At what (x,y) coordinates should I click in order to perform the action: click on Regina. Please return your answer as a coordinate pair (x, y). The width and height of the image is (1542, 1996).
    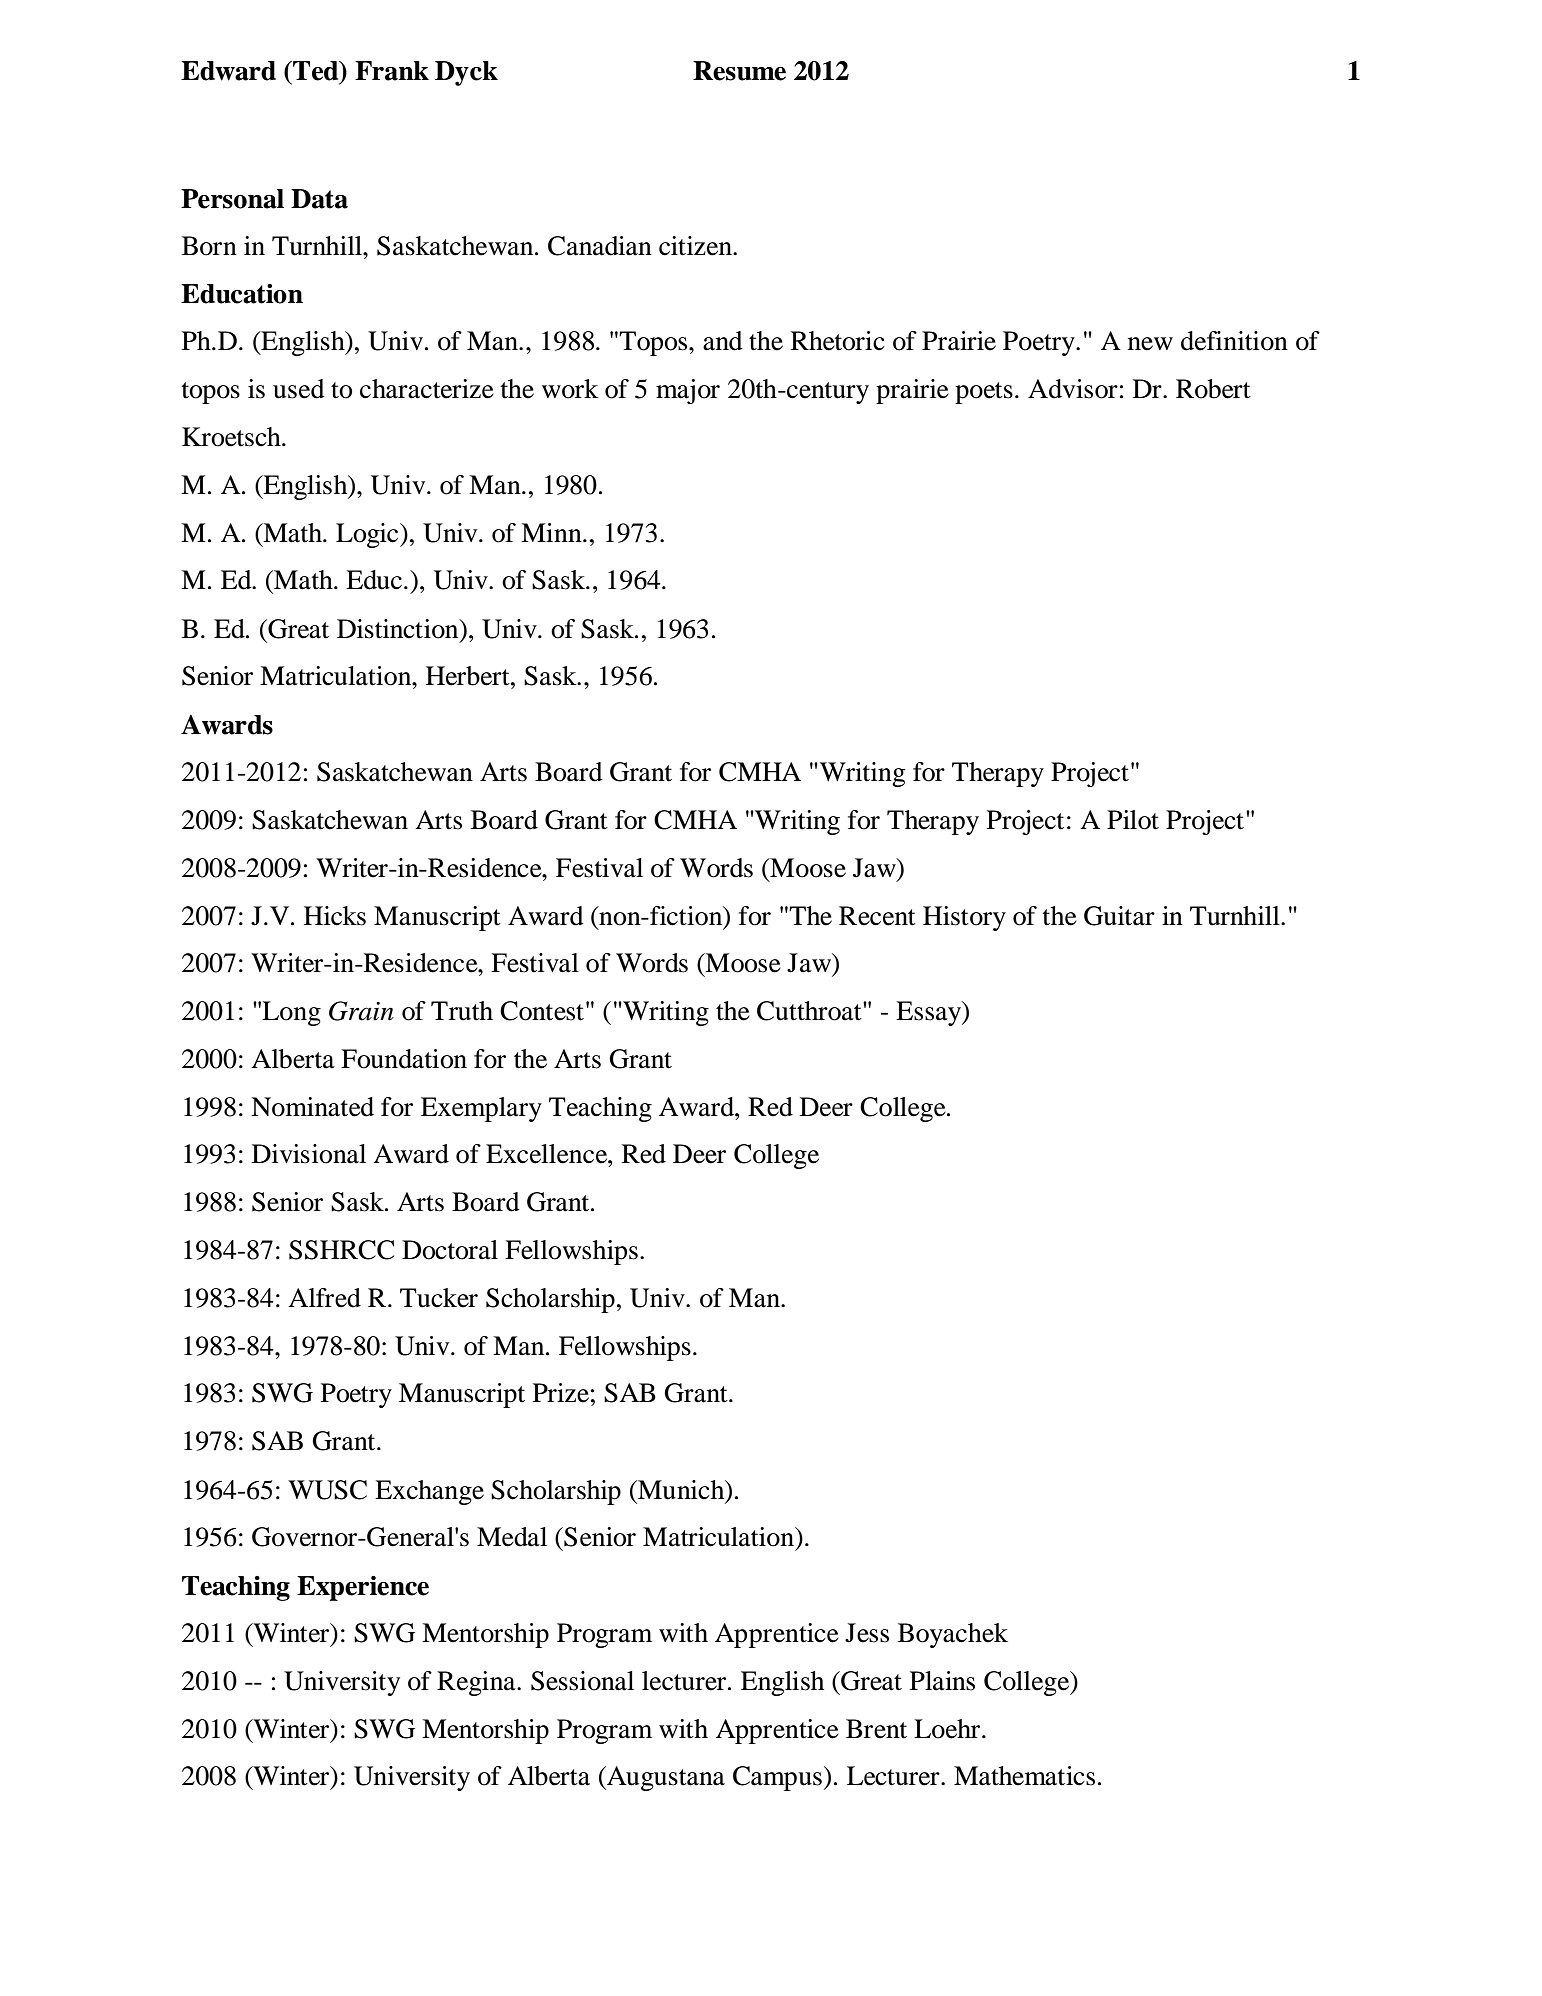
    Looking at the image, I should click on (477, 1683).
